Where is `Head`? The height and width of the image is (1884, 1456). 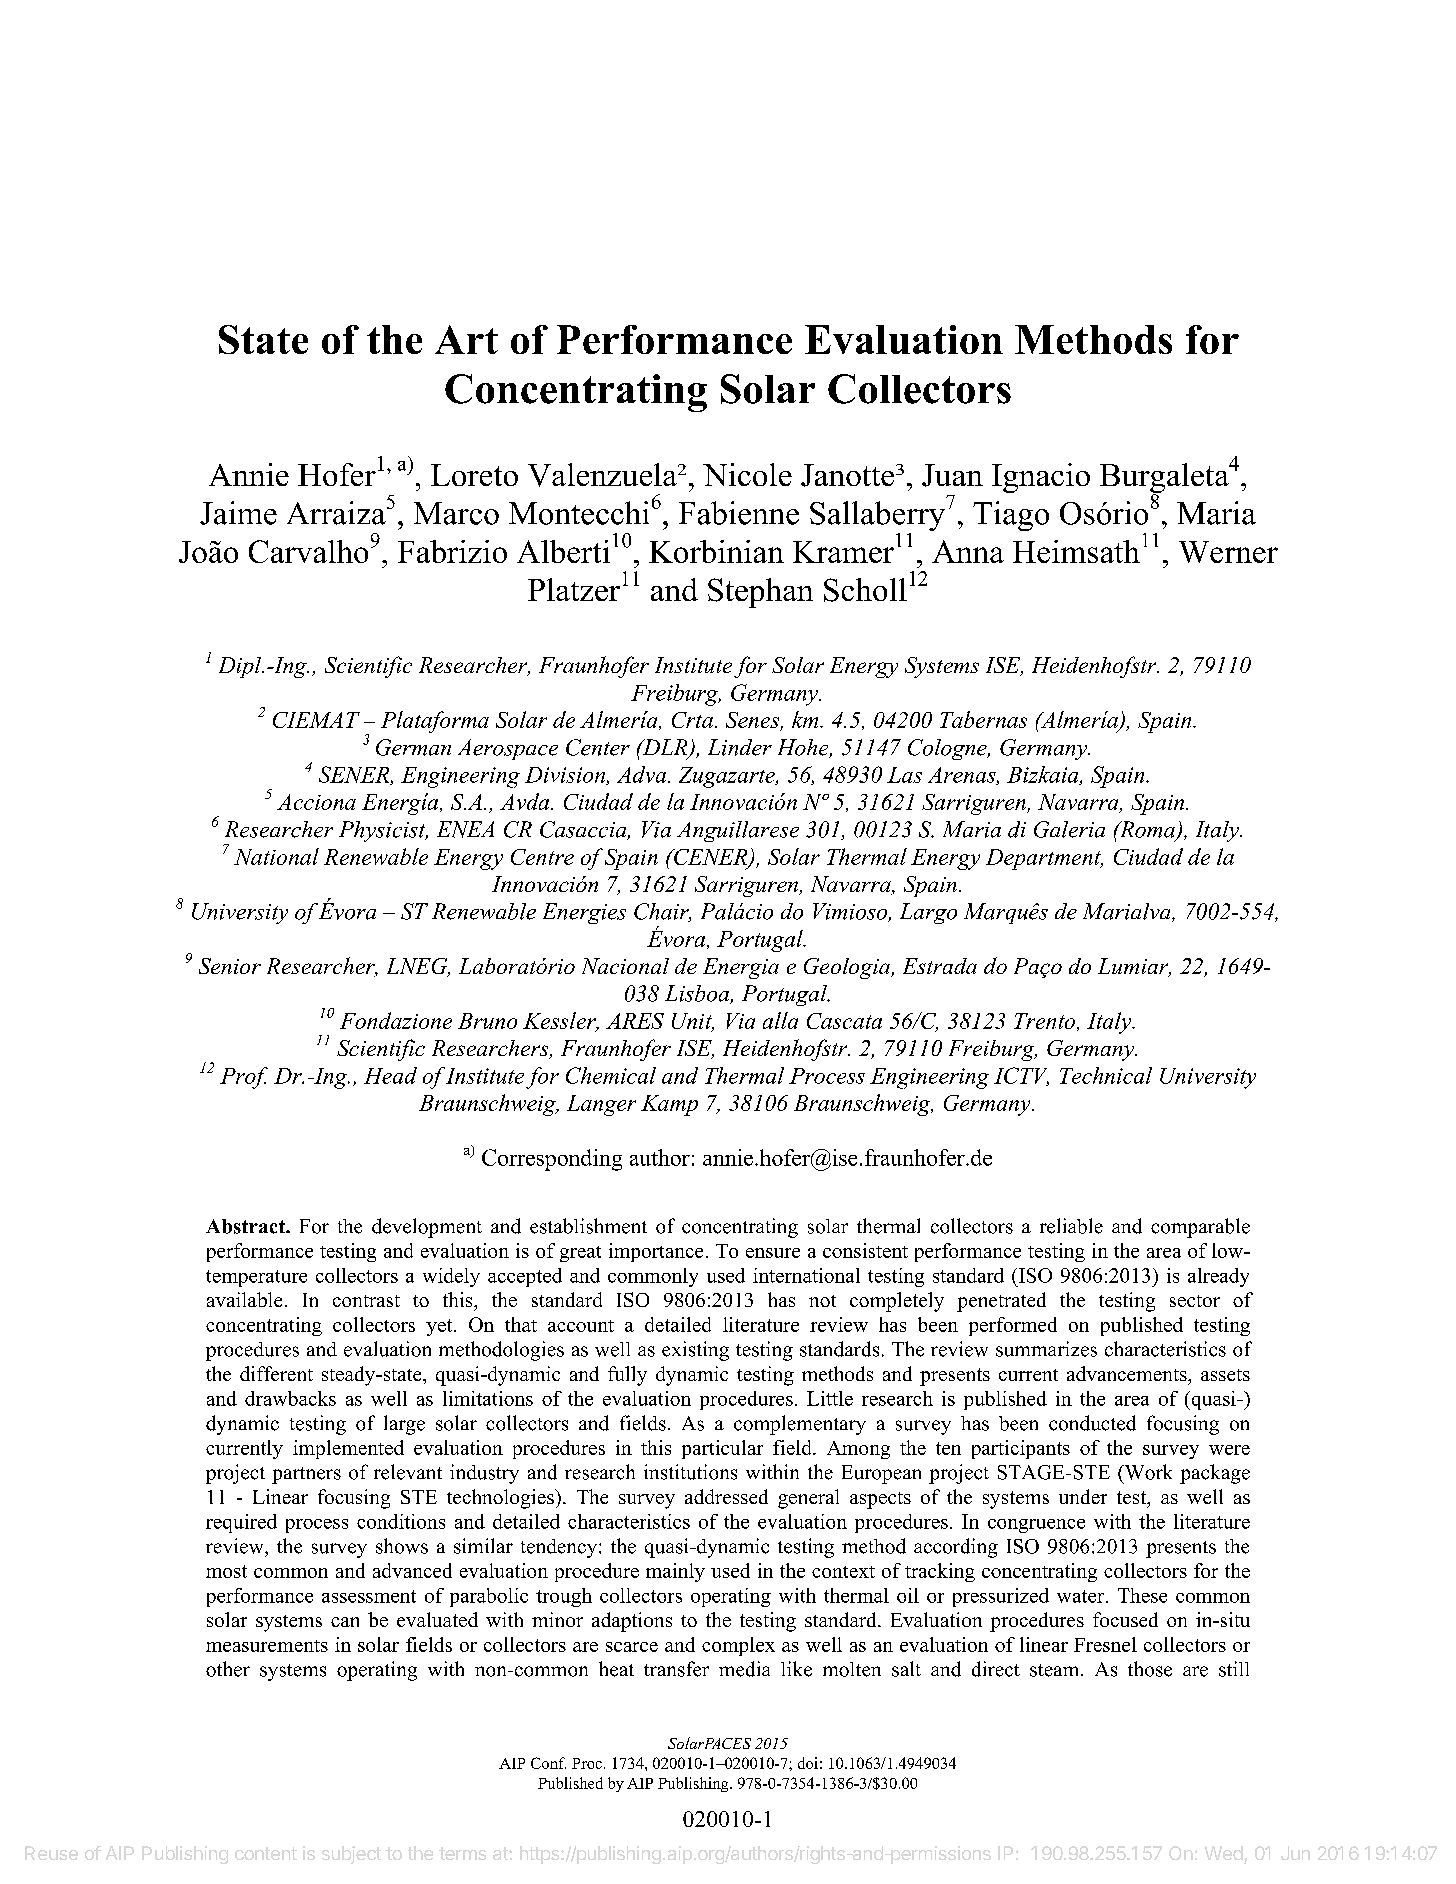 Head is located at coordinates (390, 1075).
